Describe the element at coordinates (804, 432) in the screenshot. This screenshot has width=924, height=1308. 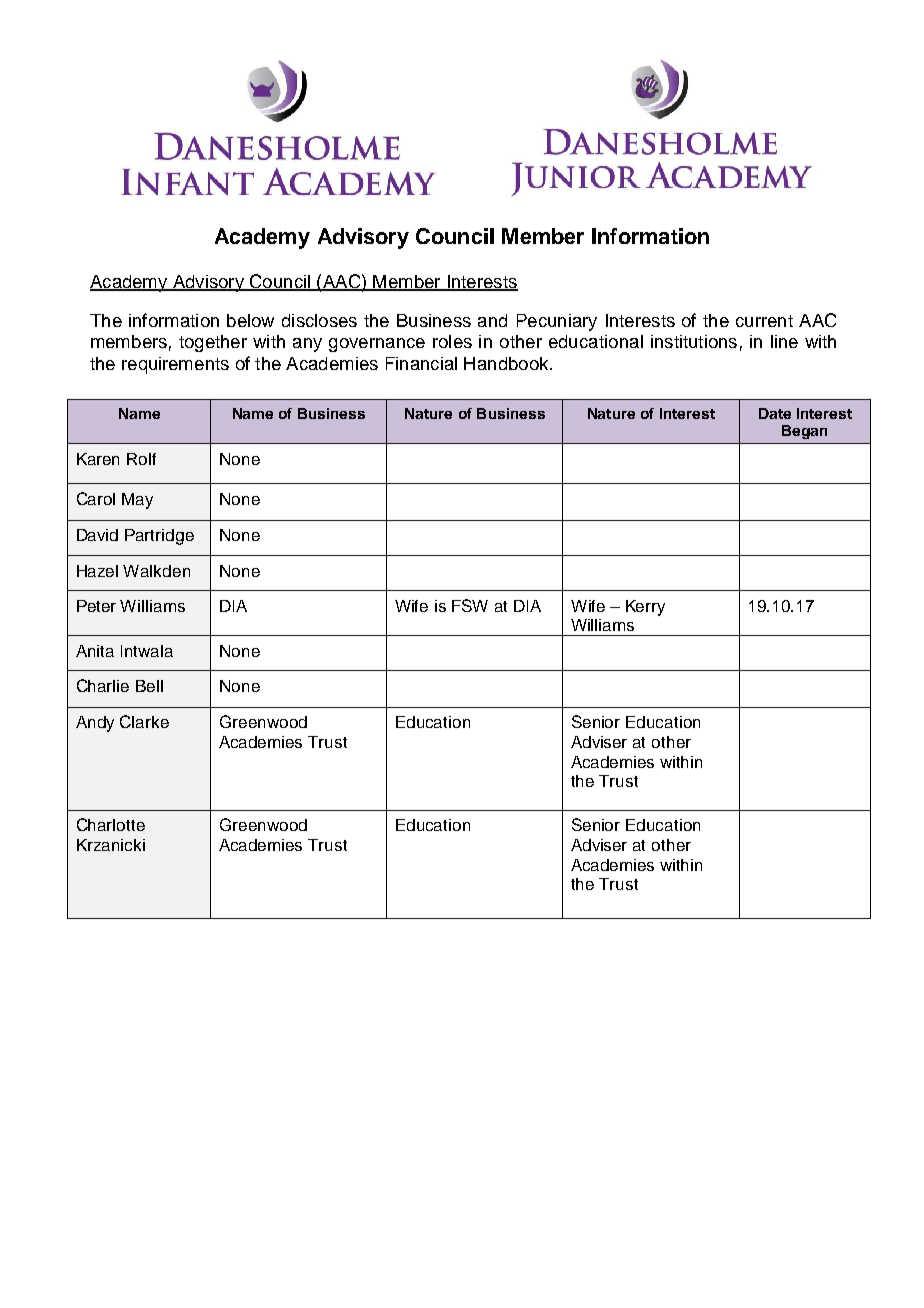
I see `Began` at that location.
